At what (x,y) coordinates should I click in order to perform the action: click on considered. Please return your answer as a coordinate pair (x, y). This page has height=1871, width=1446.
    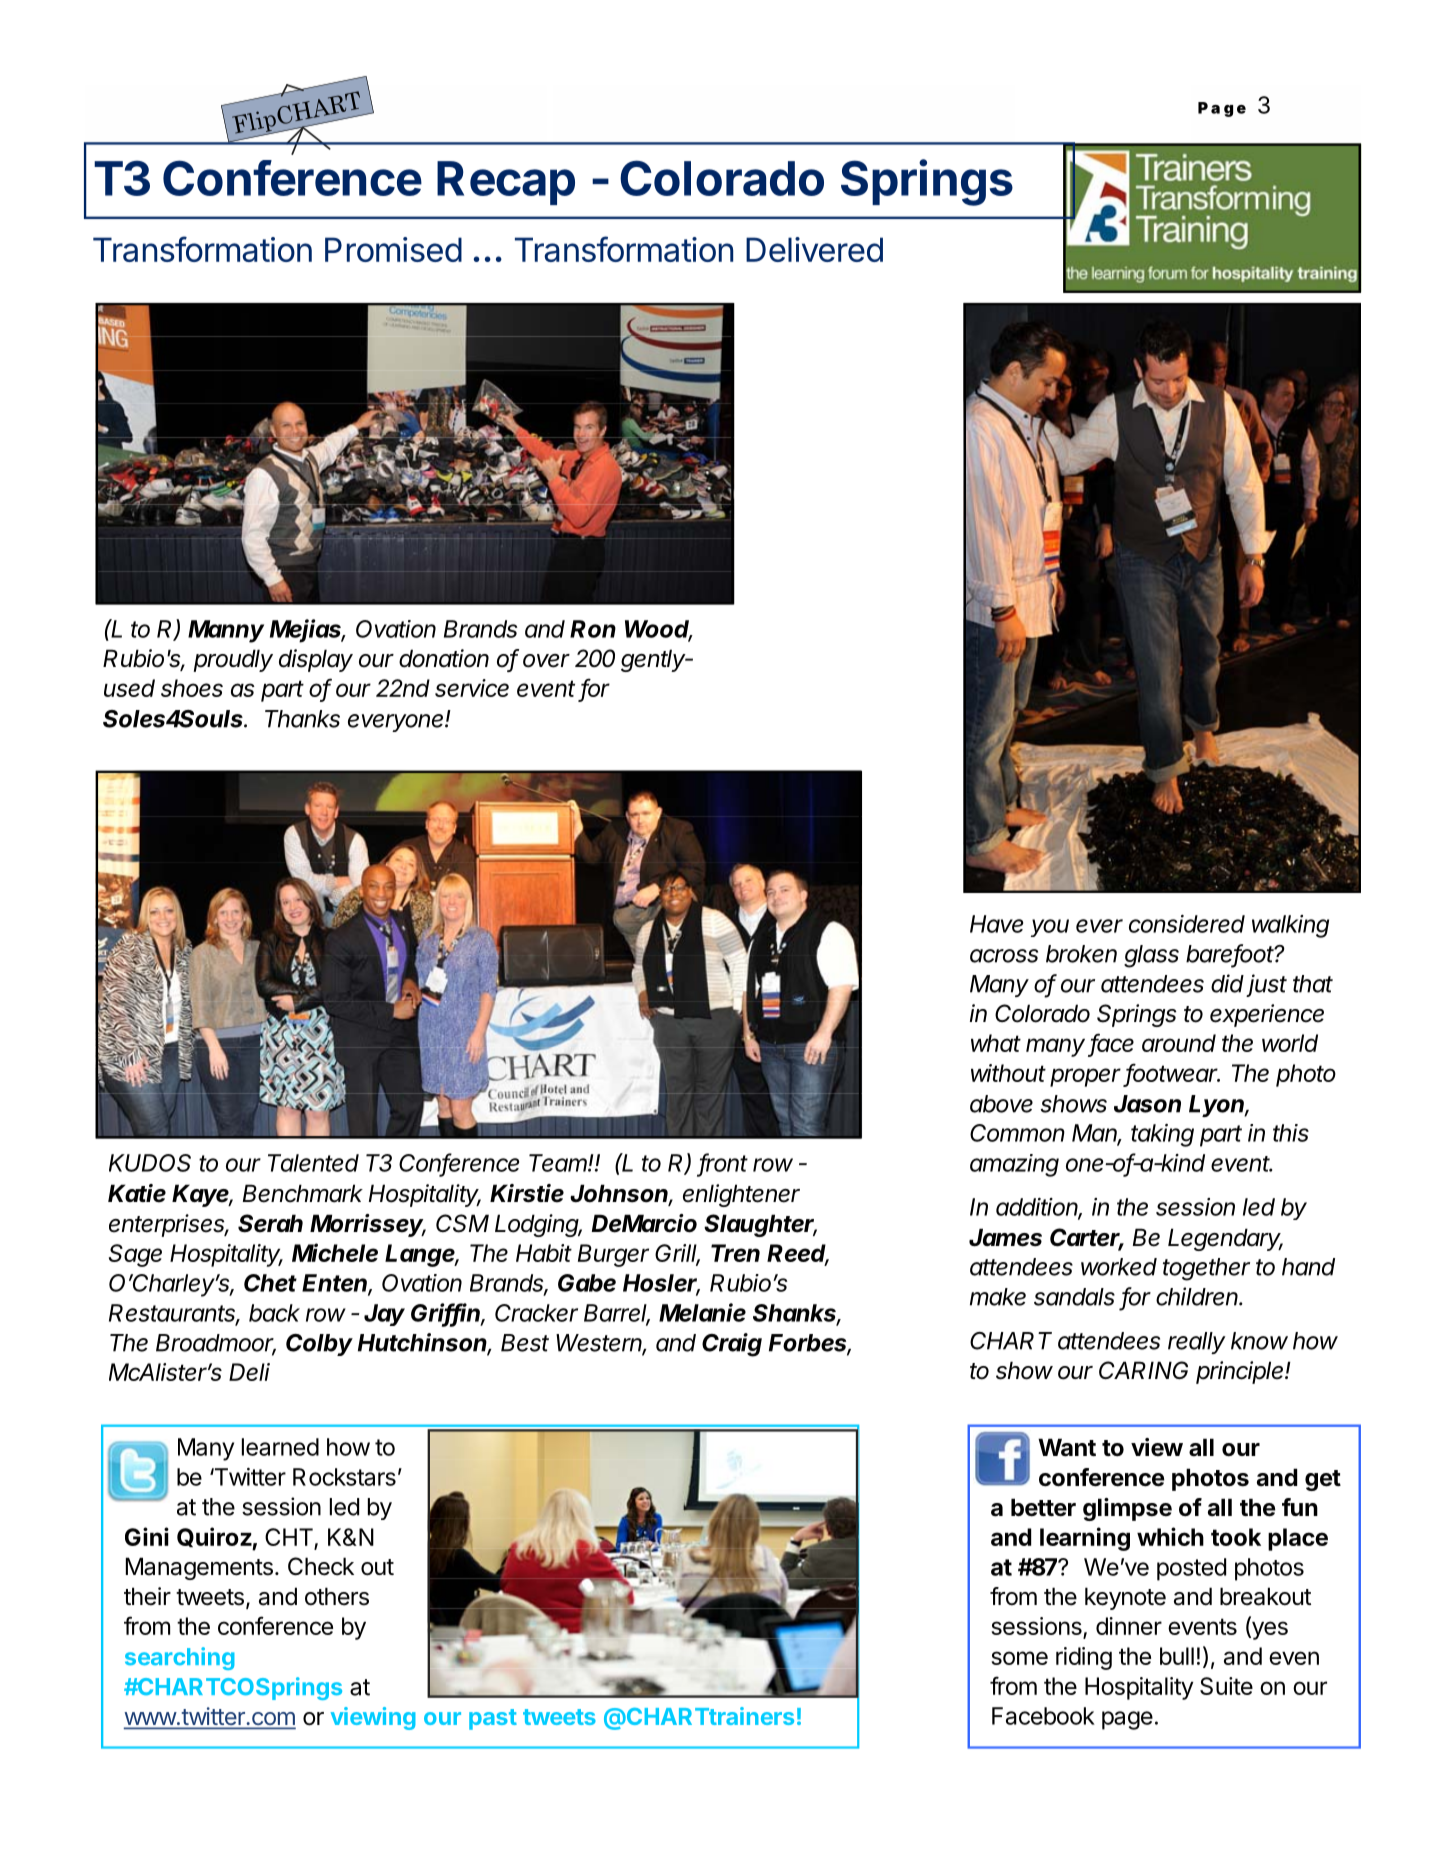
    Looking at the image, I should click on (1187, 924).
